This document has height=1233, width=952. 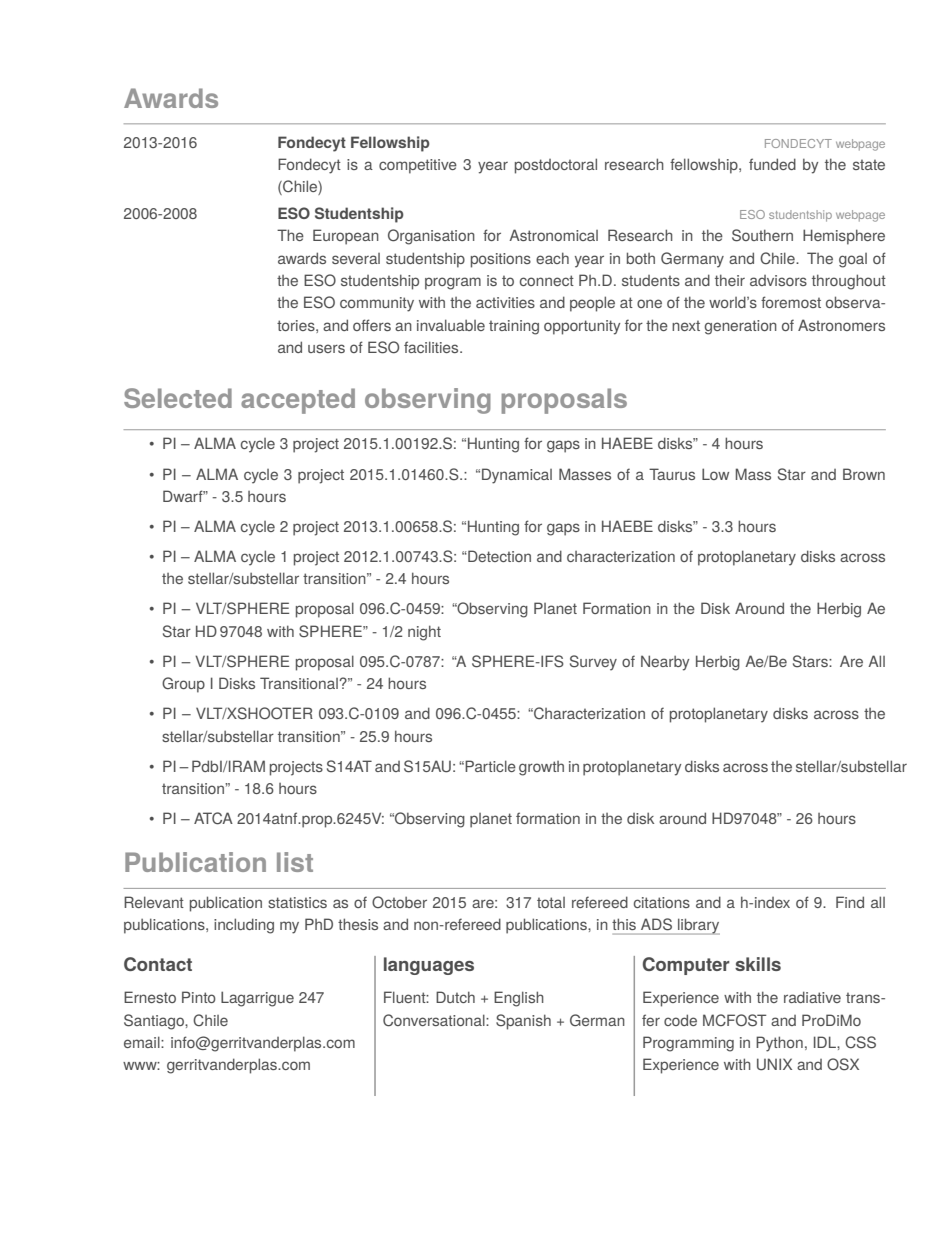 What do you see at coordinates (346, 237) in the document?
I see `European` at bounding box center [346, 237].
